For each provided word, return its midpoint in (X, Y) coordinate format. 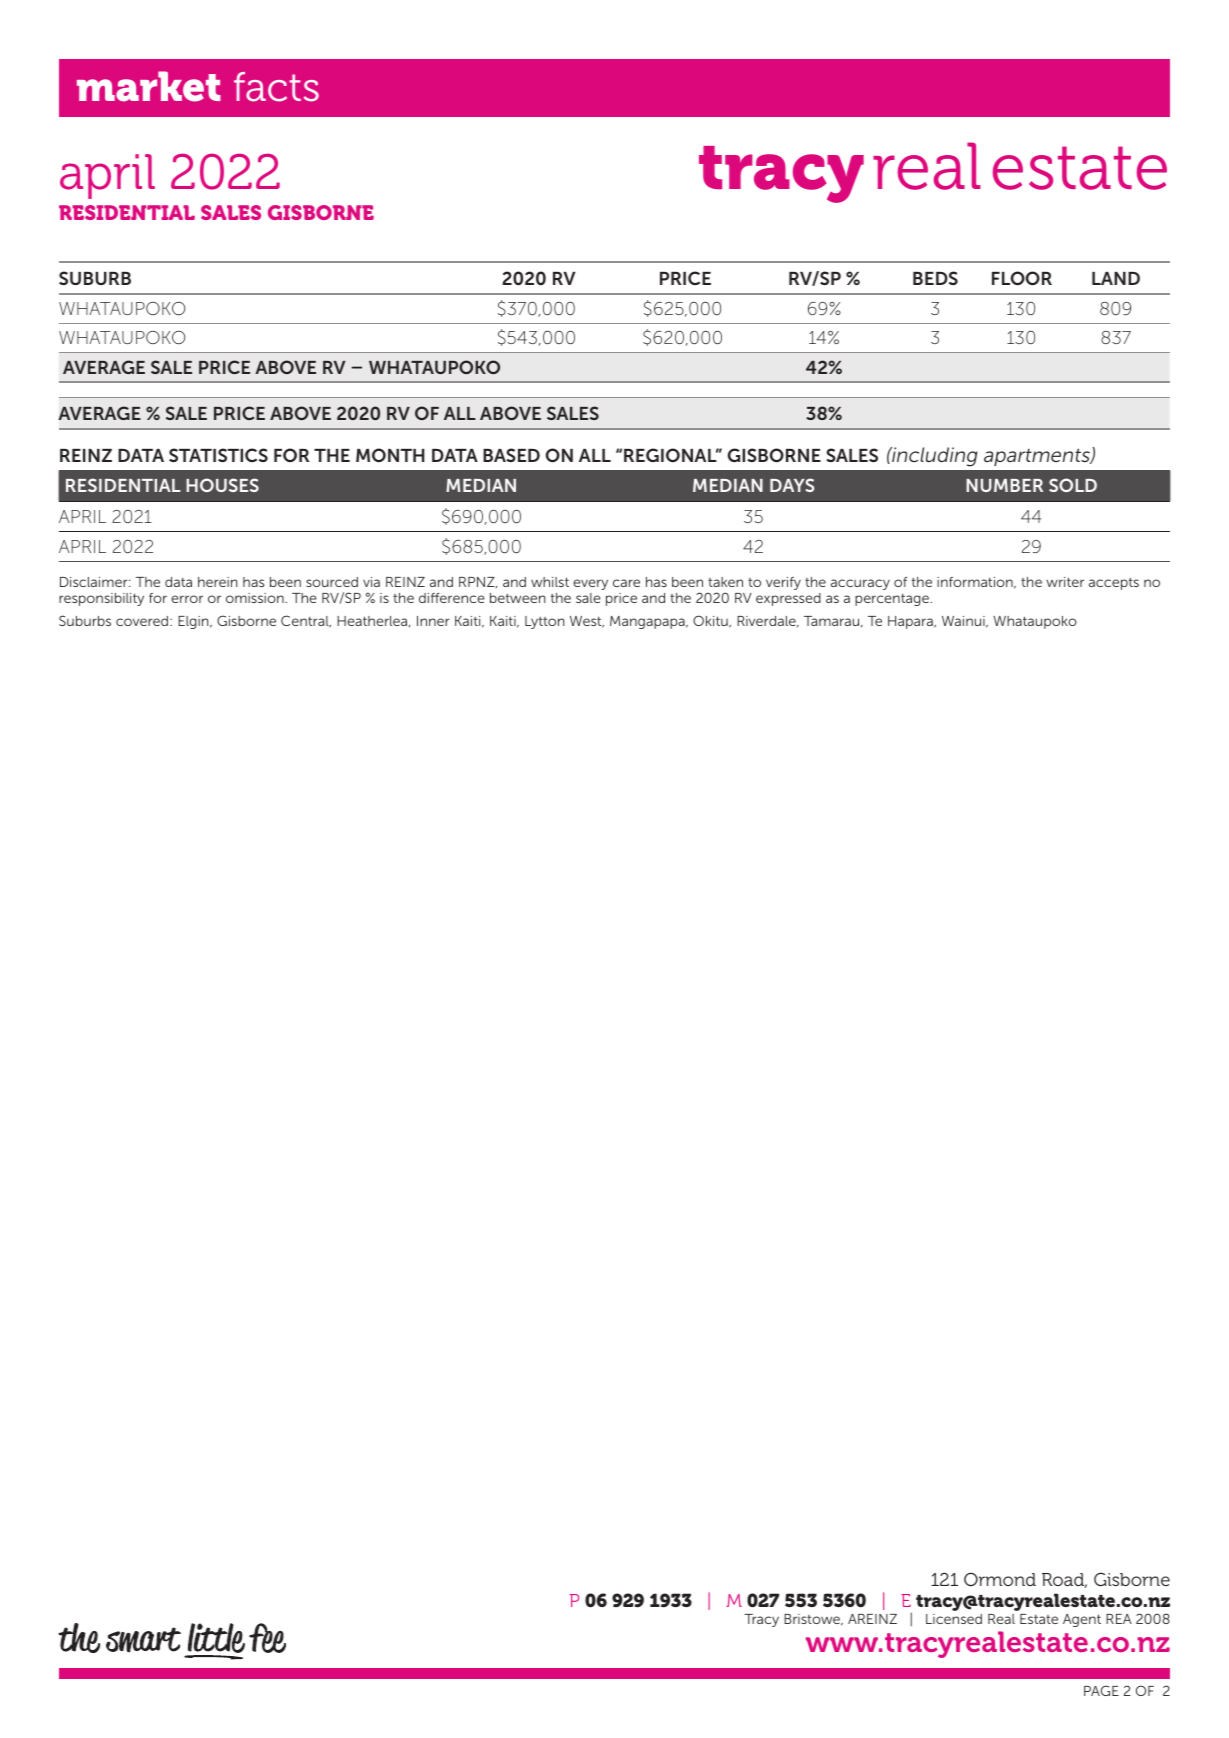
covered (143, 621)
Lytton (545, 622)
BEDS (935, 278)
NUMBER (1004, 485)
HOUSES (222, 485)
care (626, 583)
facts (276, 87)
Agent (1082, 1620)
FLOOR (1022, 278)
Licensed (954, 1619)
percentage (893, 599)
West (587, 622)
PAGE (1101, 1690)
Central (306, 621)
